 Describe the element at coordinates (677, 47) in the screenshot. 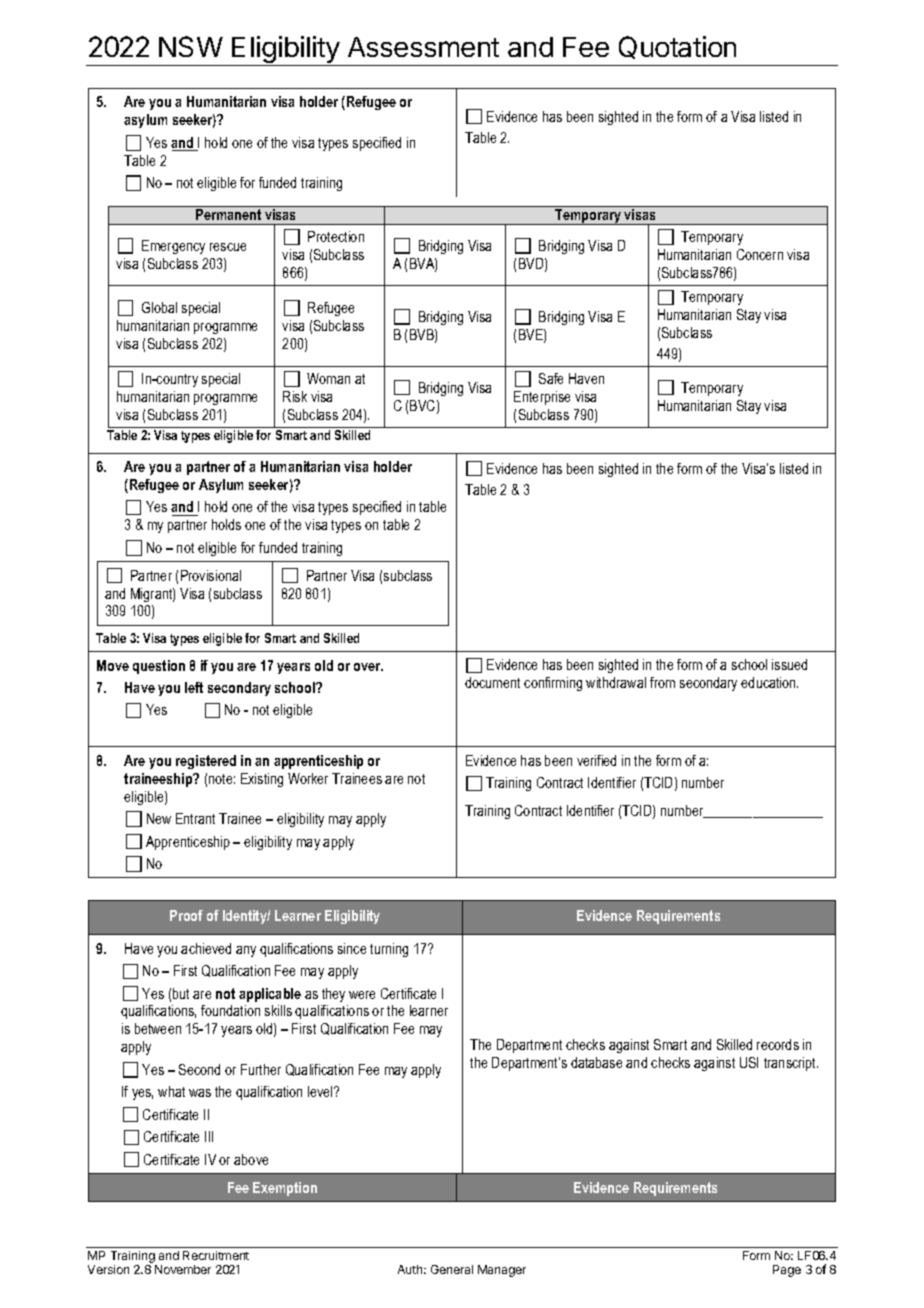

I see `Quotation` at that location.
